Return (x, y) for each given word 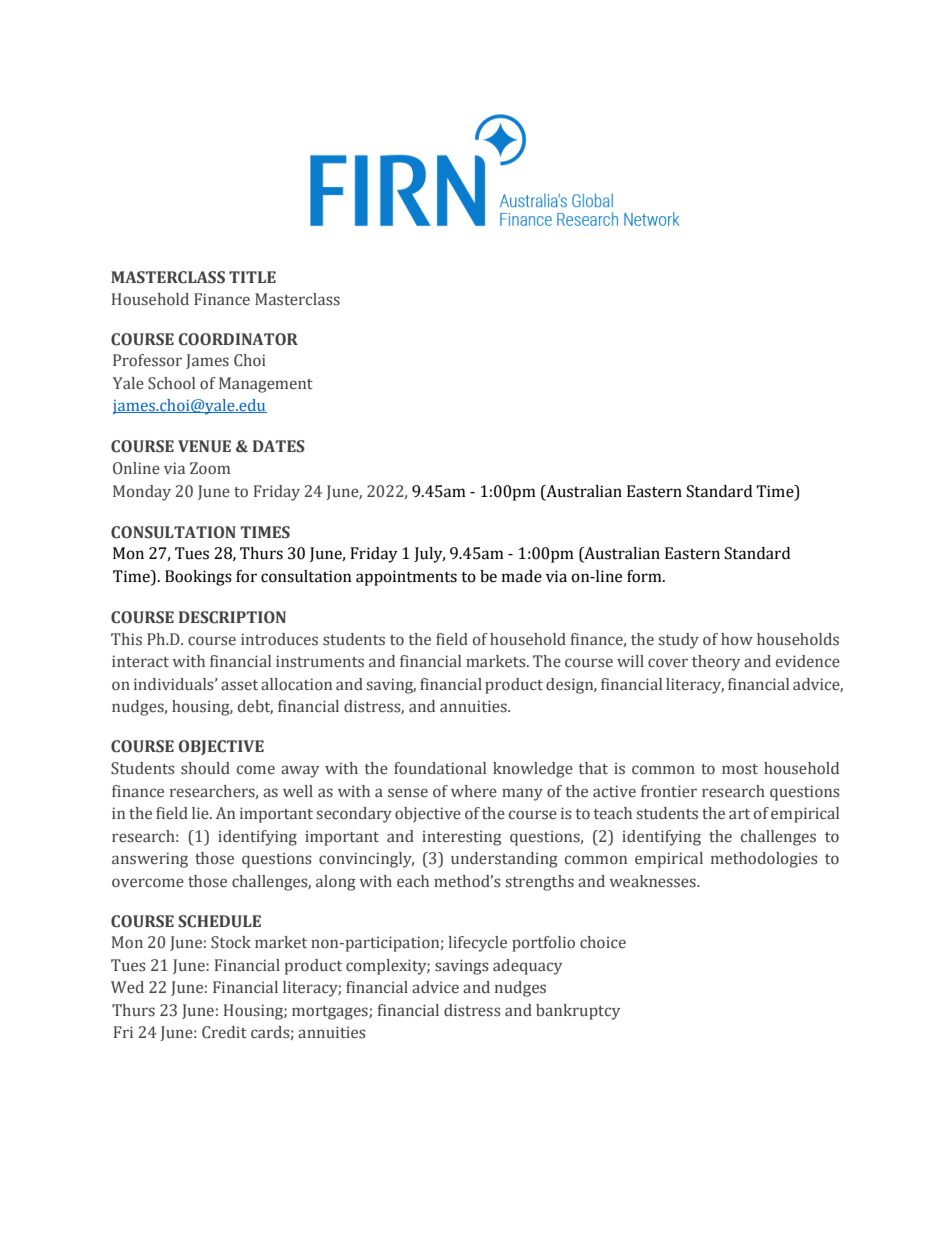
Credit (224, 1032)
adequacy (527, 967)
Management (266, 385)
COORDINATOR (238, 339)
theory (716, 663)
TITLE (252, 277)
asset (239, 685)
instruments (320, 661)
